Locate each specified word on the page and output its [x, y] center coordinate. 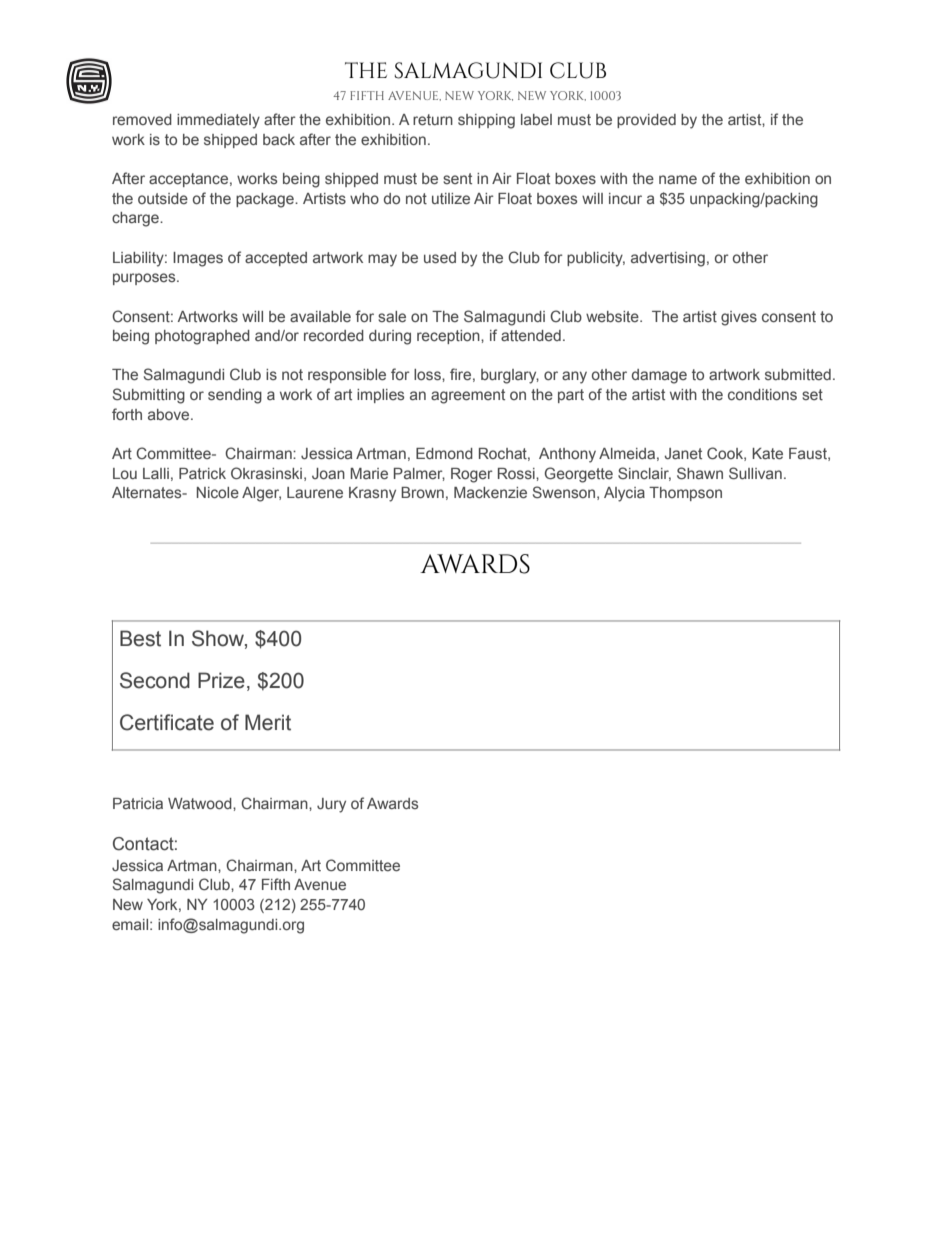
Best [140, 638]
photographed [202, 337]
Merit [268, 722]
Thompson [685, 494]
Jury [331, 805]
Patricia [138, 803]
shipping [486, 121]
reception [449, 337]
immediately [218, 121]
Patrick [202, 473]
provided [646, 121]
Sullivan [755, 473]
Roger [472, 475]
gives [739, 318]
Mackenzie [490, 492]
